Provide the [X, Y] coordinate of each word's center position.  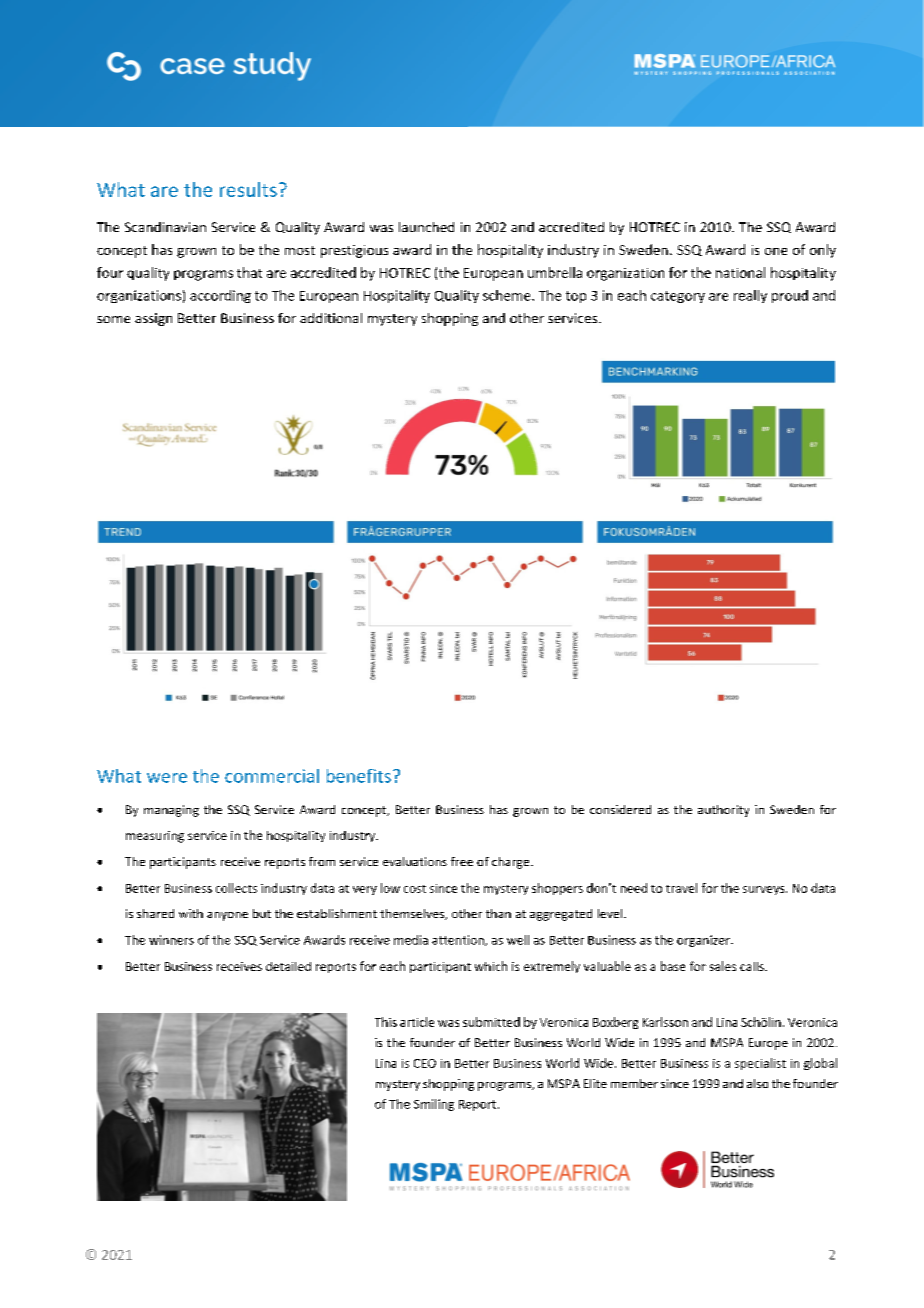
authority [723, 811]
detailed [288, 966]
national [740, 272]
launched [426, 227]
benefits [359, 776]
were [167, 778]
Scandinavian [165, 227]
